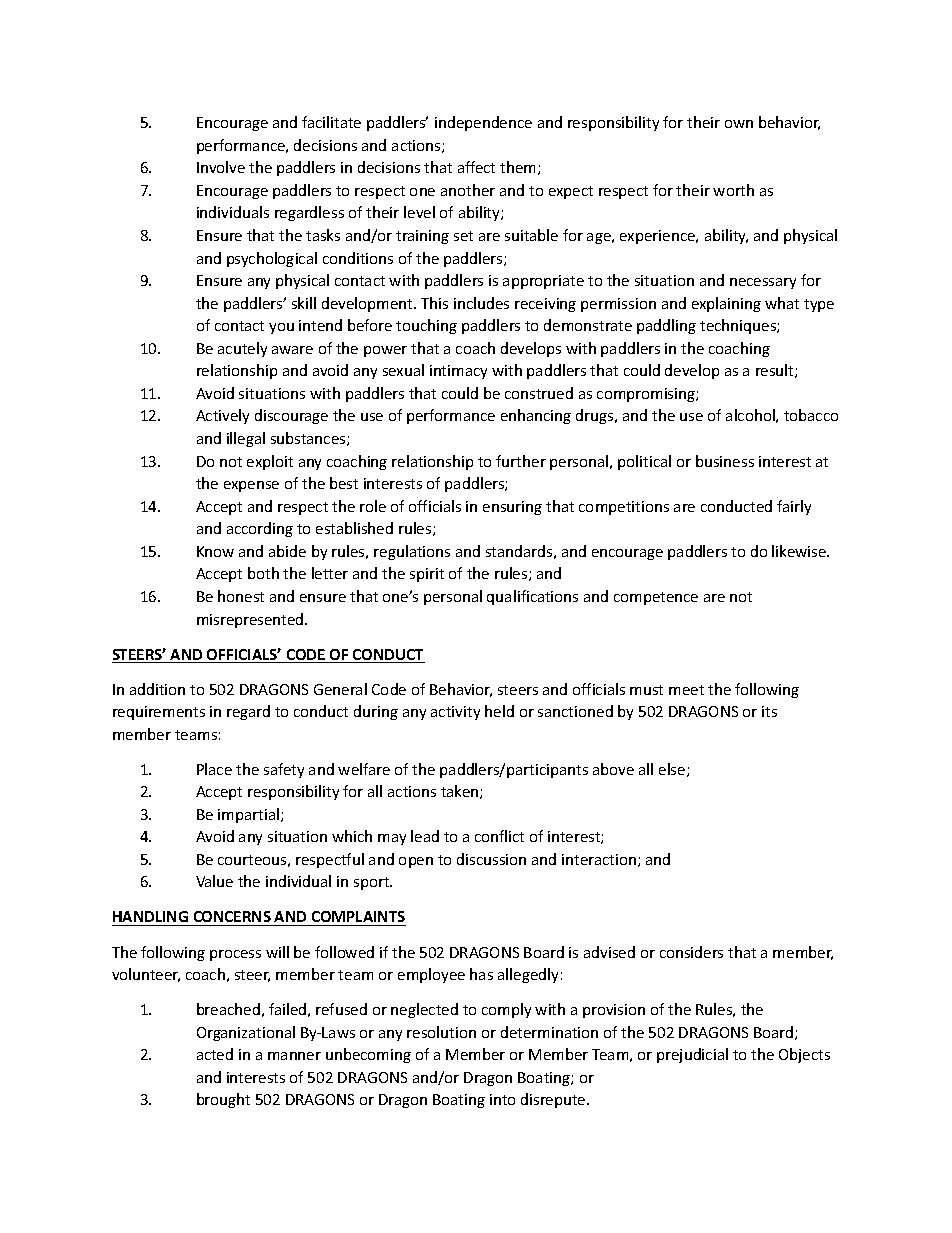 This image has width=952, height=1233. What do you see at coordinates (656, 598) in the image?
I see `competence` at bounding box center [656, 598].
